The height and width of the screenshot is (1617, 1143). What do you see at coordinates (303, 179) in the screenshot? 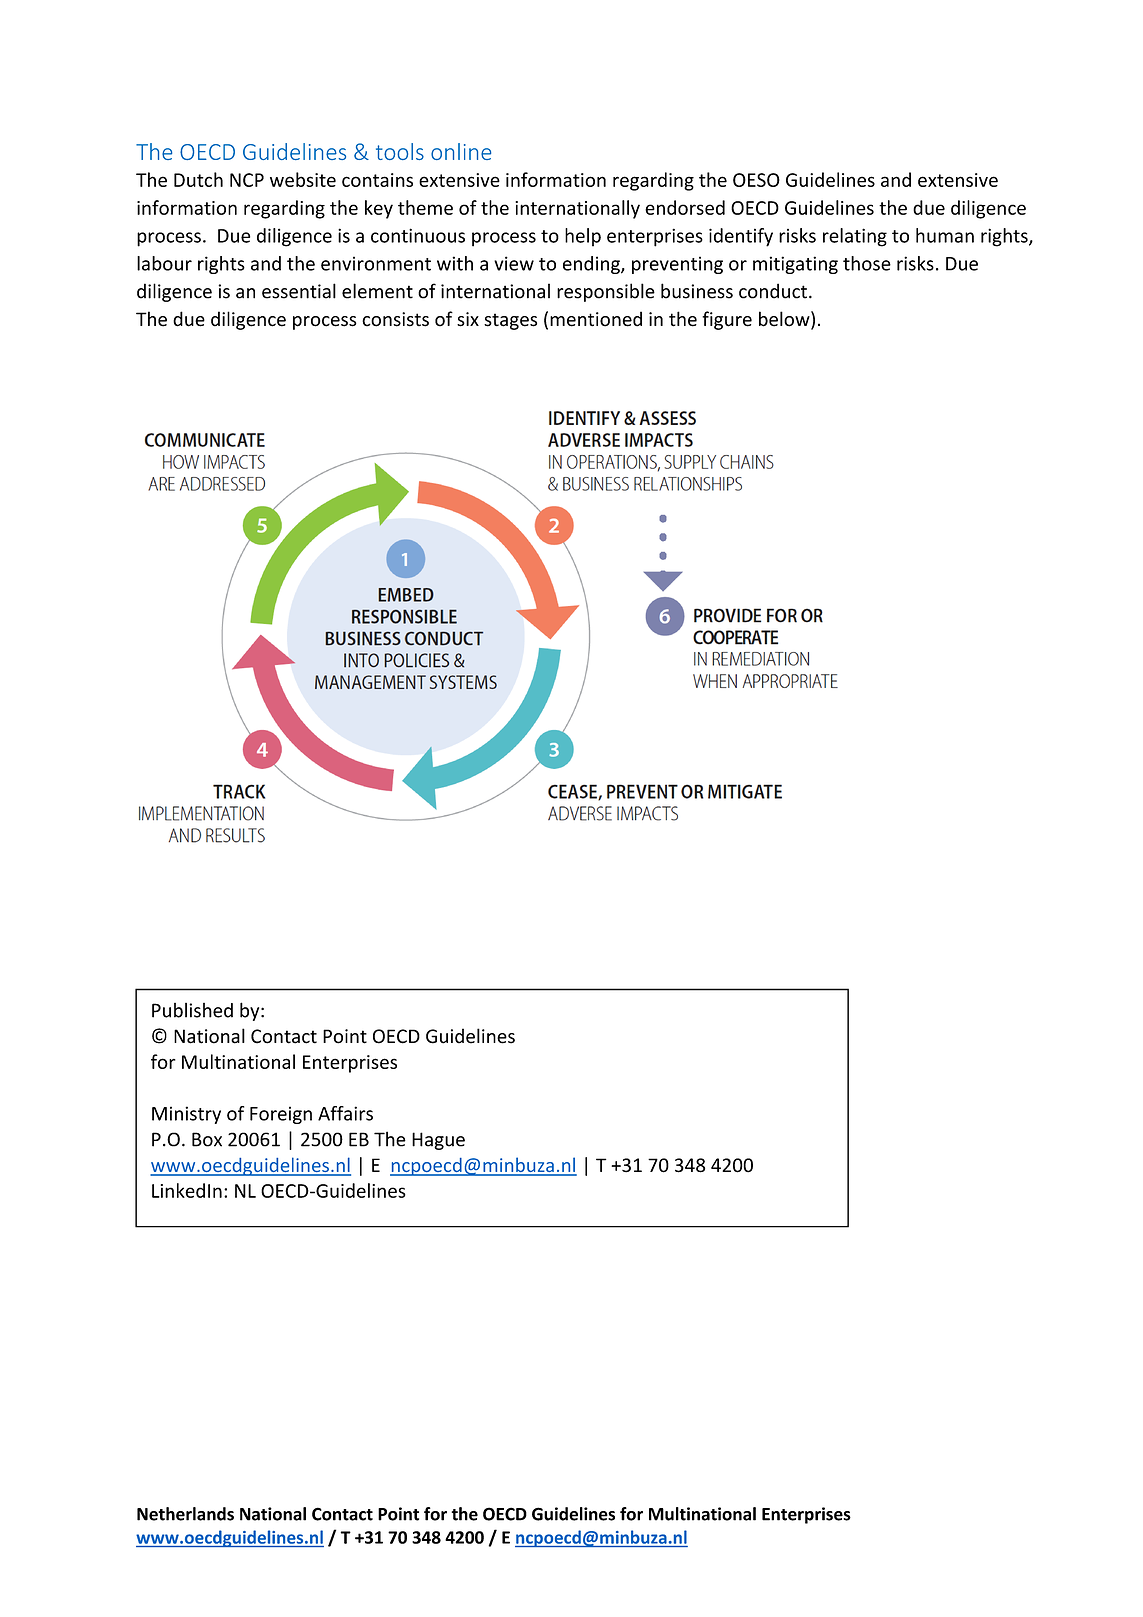
I see `website` at bounding box center [303, 179].
